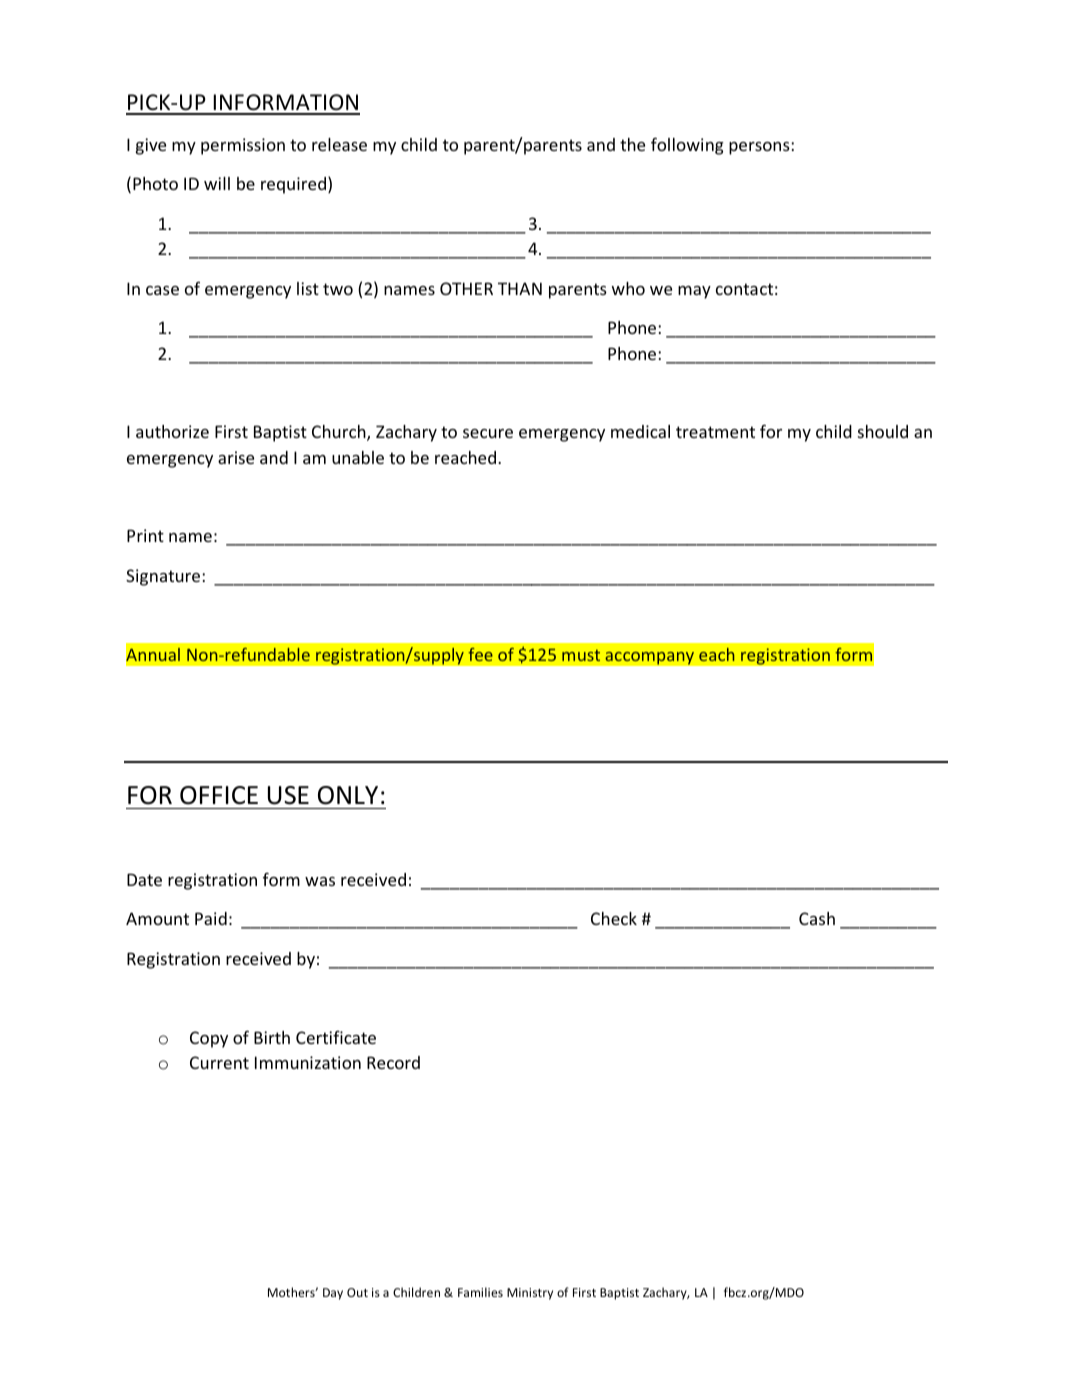 Image resolution: width=1072 pixels, height=1388 pixels. I want to click on Ministry, so click(530, 1294).
